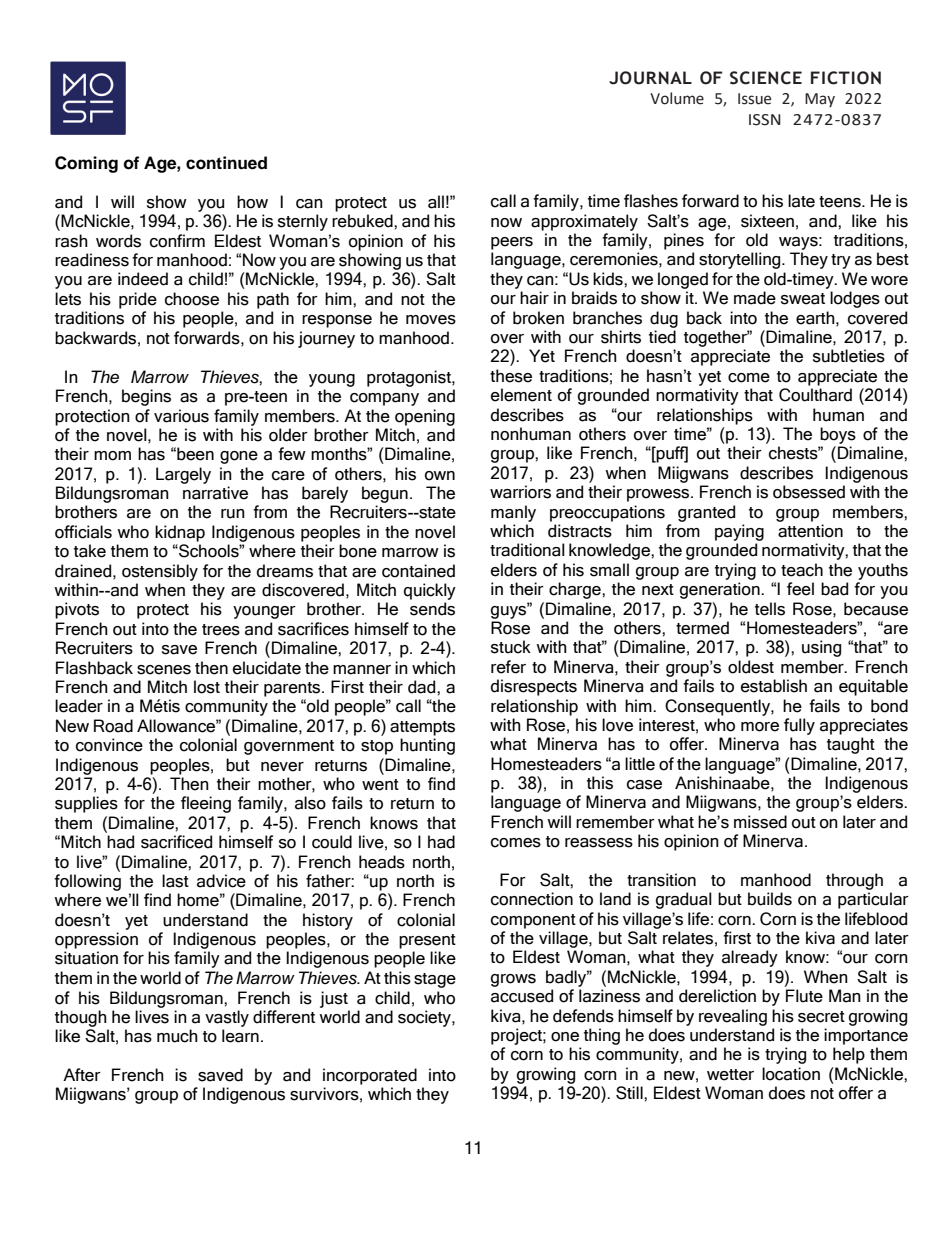  Describe the element at coordinates (109, 745) in the screenshot. I see `convince` at that location.
